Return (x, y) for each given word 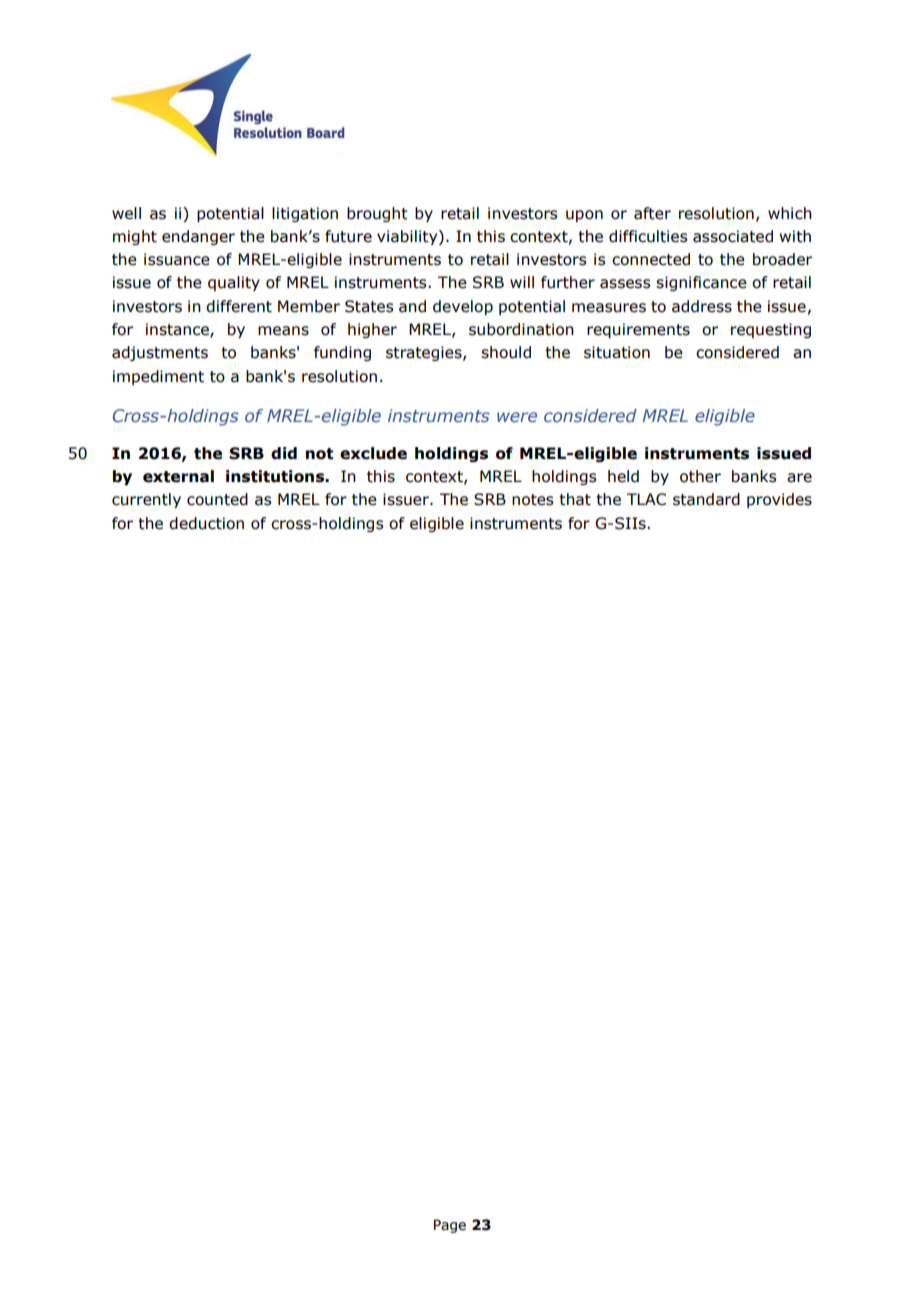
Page (450, 1226)
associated (733, 236)
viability (408, 237)
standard (706, 499)
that (575, 499)
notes (532, 500)
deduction (206, 523)
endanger (198, 237)
